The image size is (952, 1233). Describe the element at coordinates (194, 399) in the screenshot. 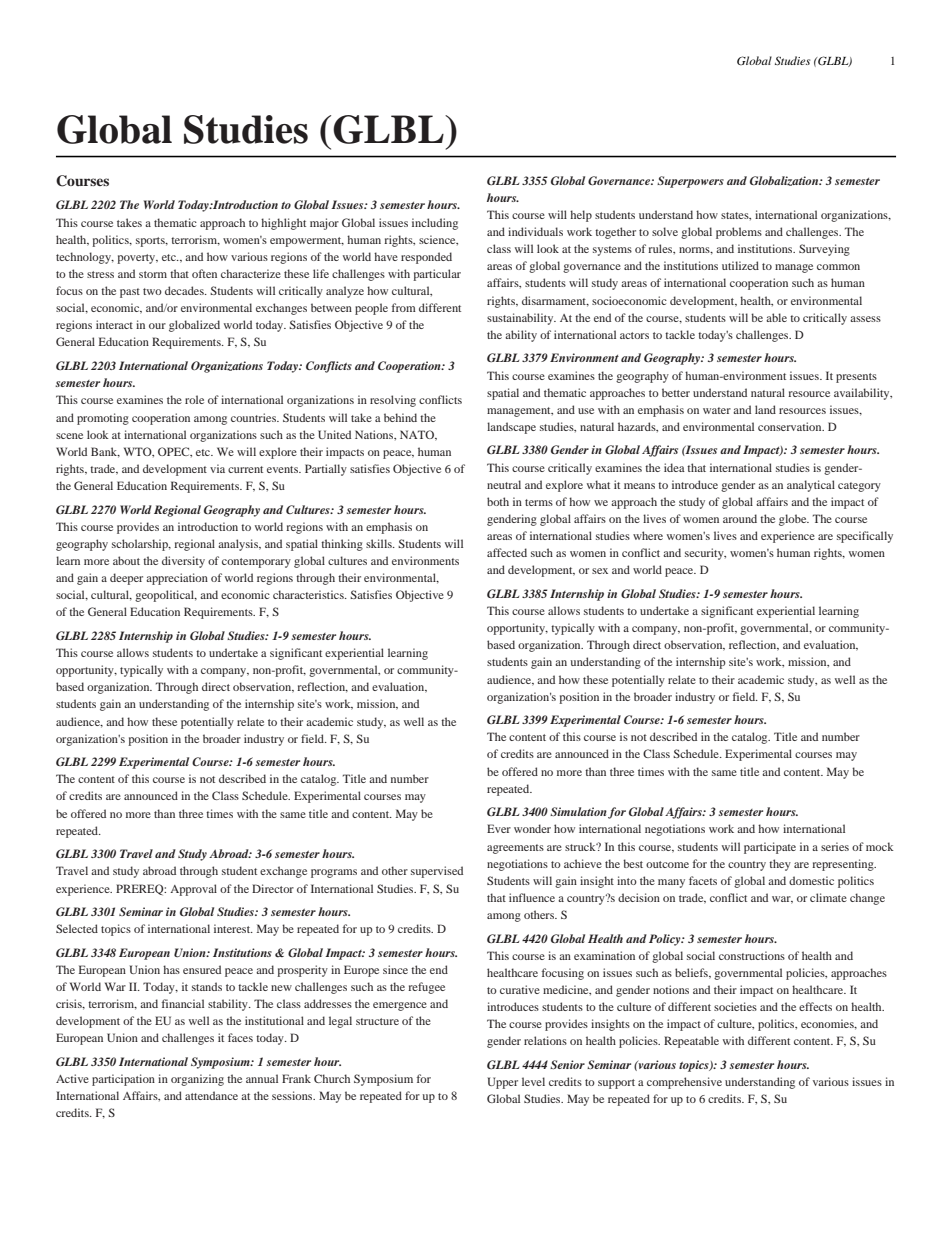

I see `role` at that location.
